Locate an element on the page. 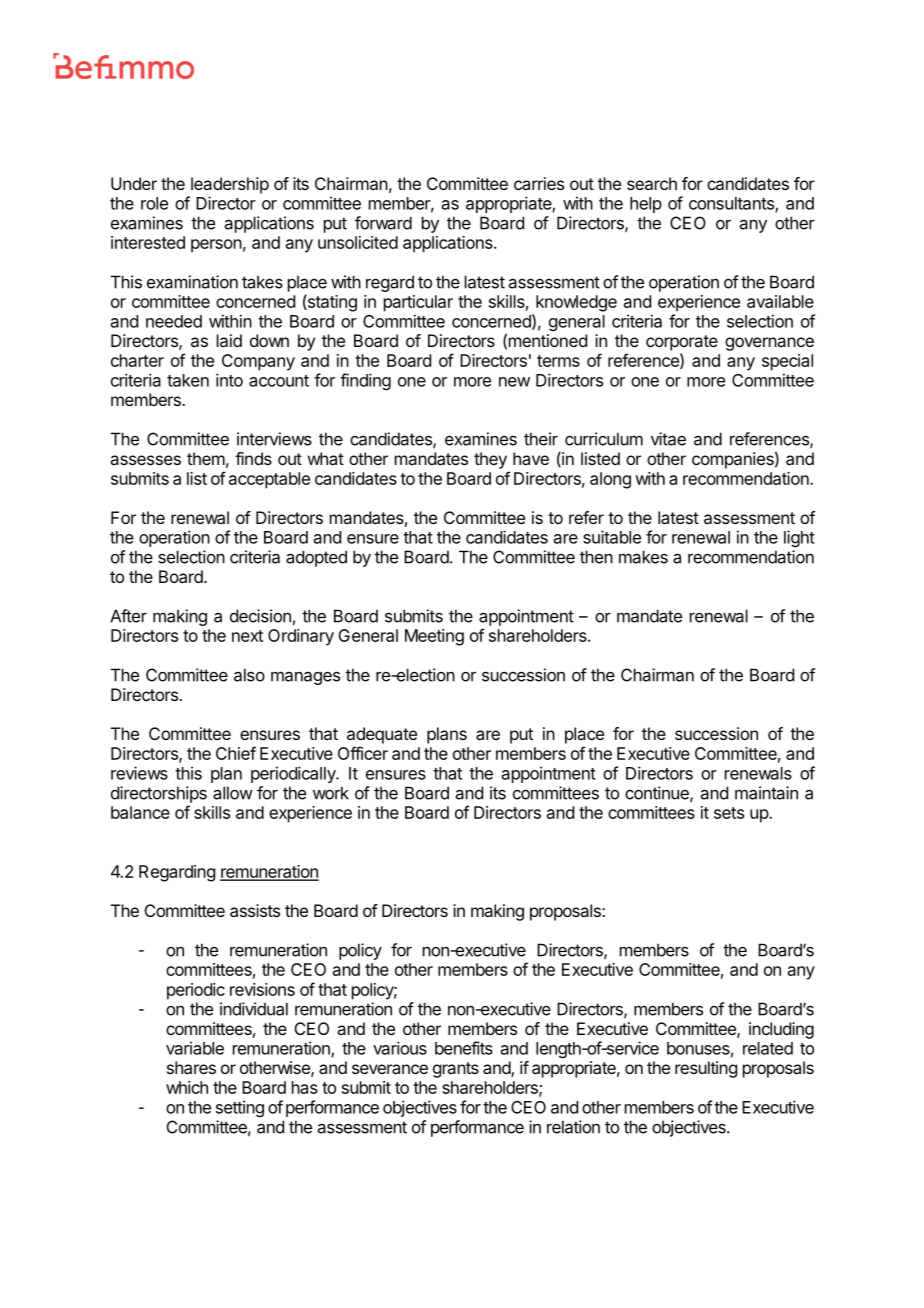 This image has height=1308, width=924. Officer is located at coordinates (363, 753).
